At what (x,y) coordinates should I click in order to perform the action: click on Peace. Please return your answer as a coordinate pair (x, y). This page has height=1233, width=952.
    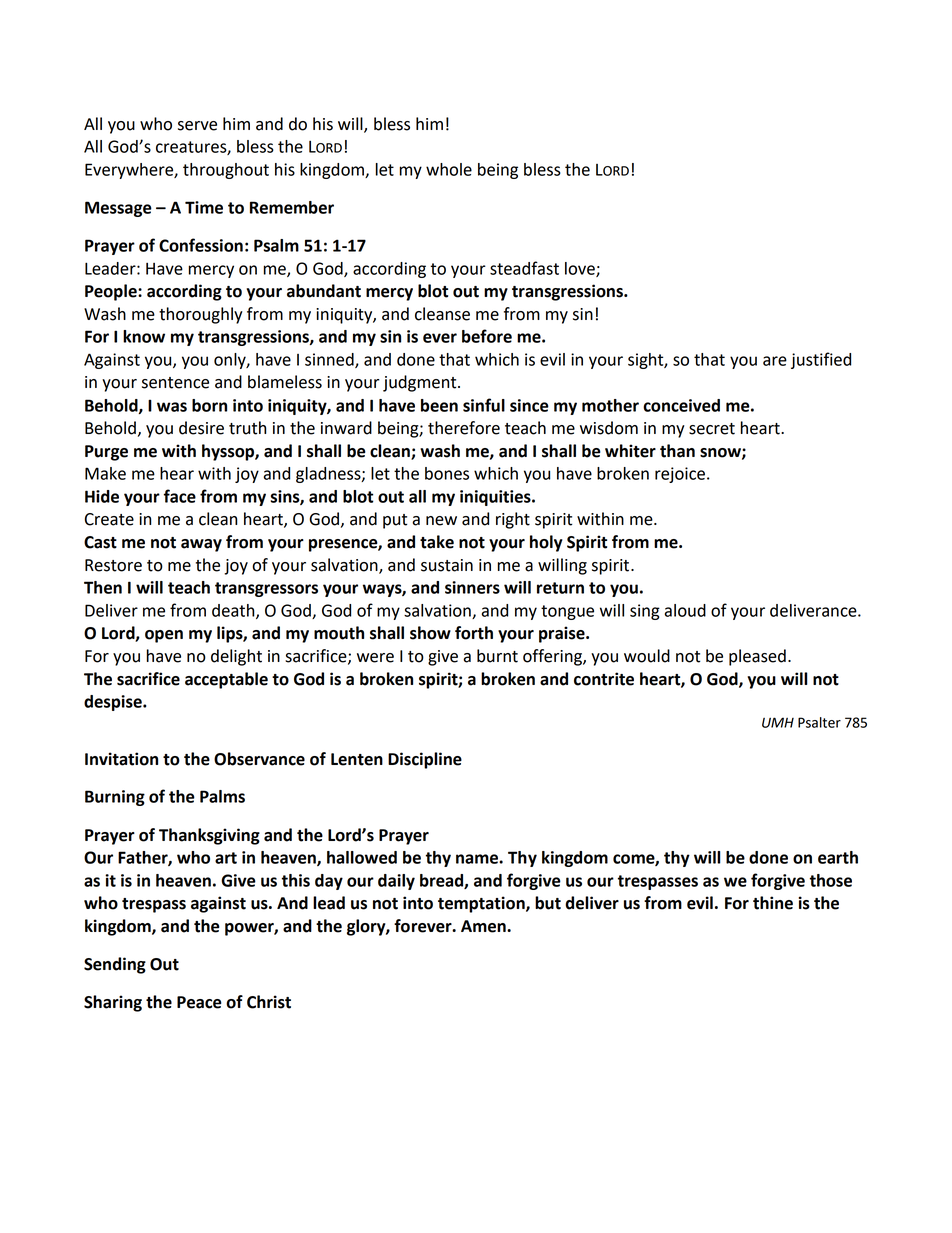
    Looking at the image, I should click on (199, 1002).
